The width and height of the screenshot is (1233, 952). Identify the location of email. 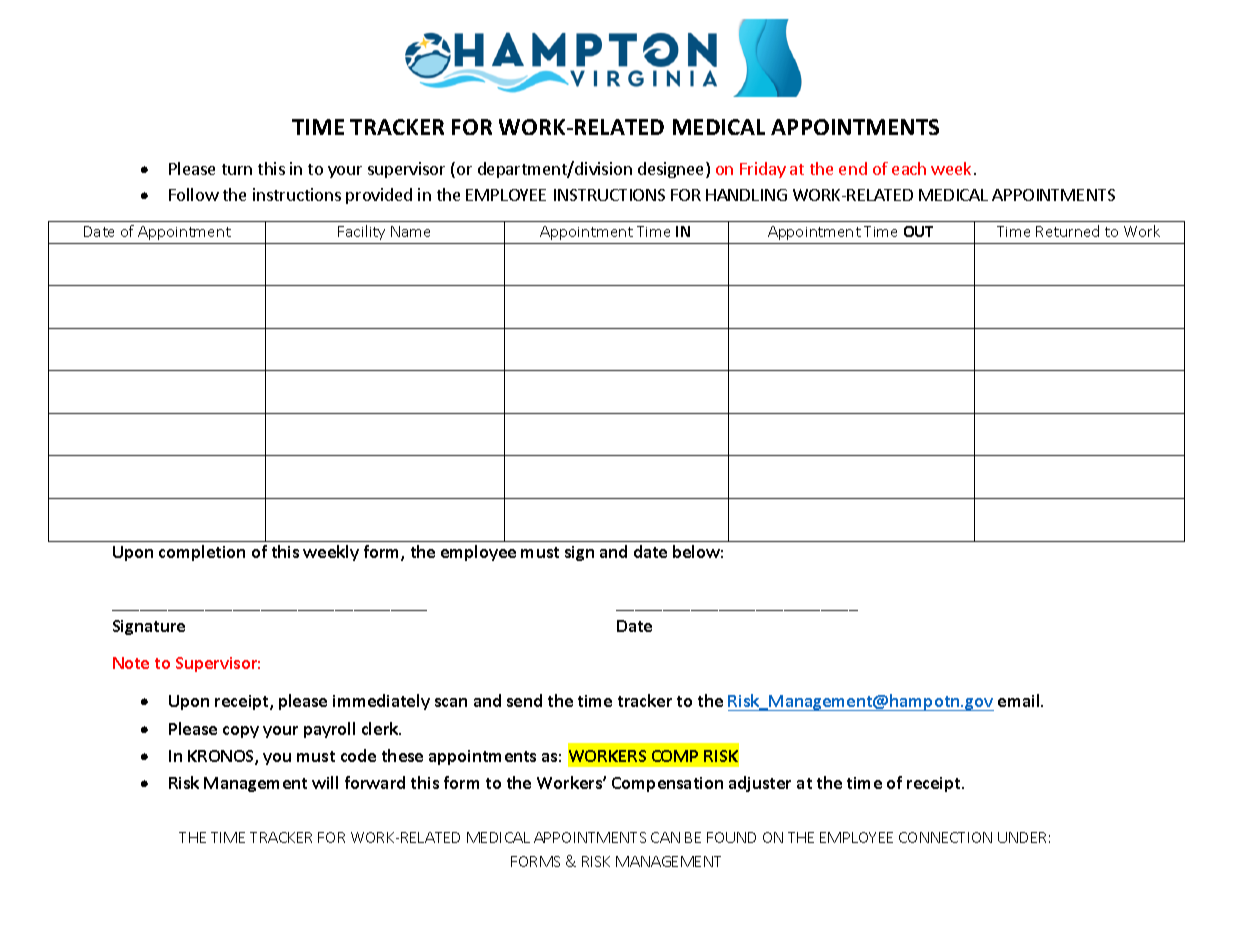
(1020, 700).
